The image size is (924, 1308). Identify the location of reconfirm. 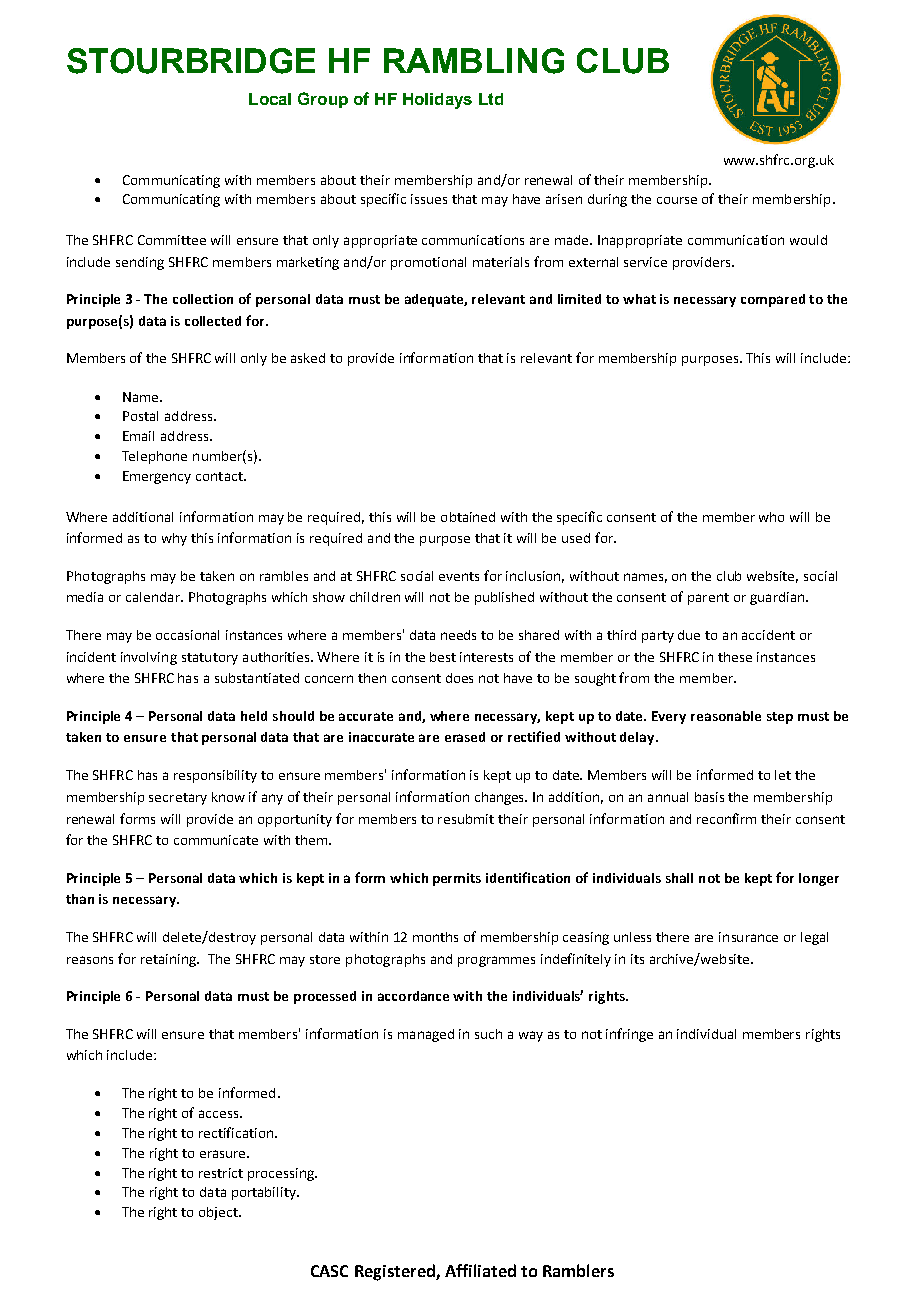
(726, 818).
